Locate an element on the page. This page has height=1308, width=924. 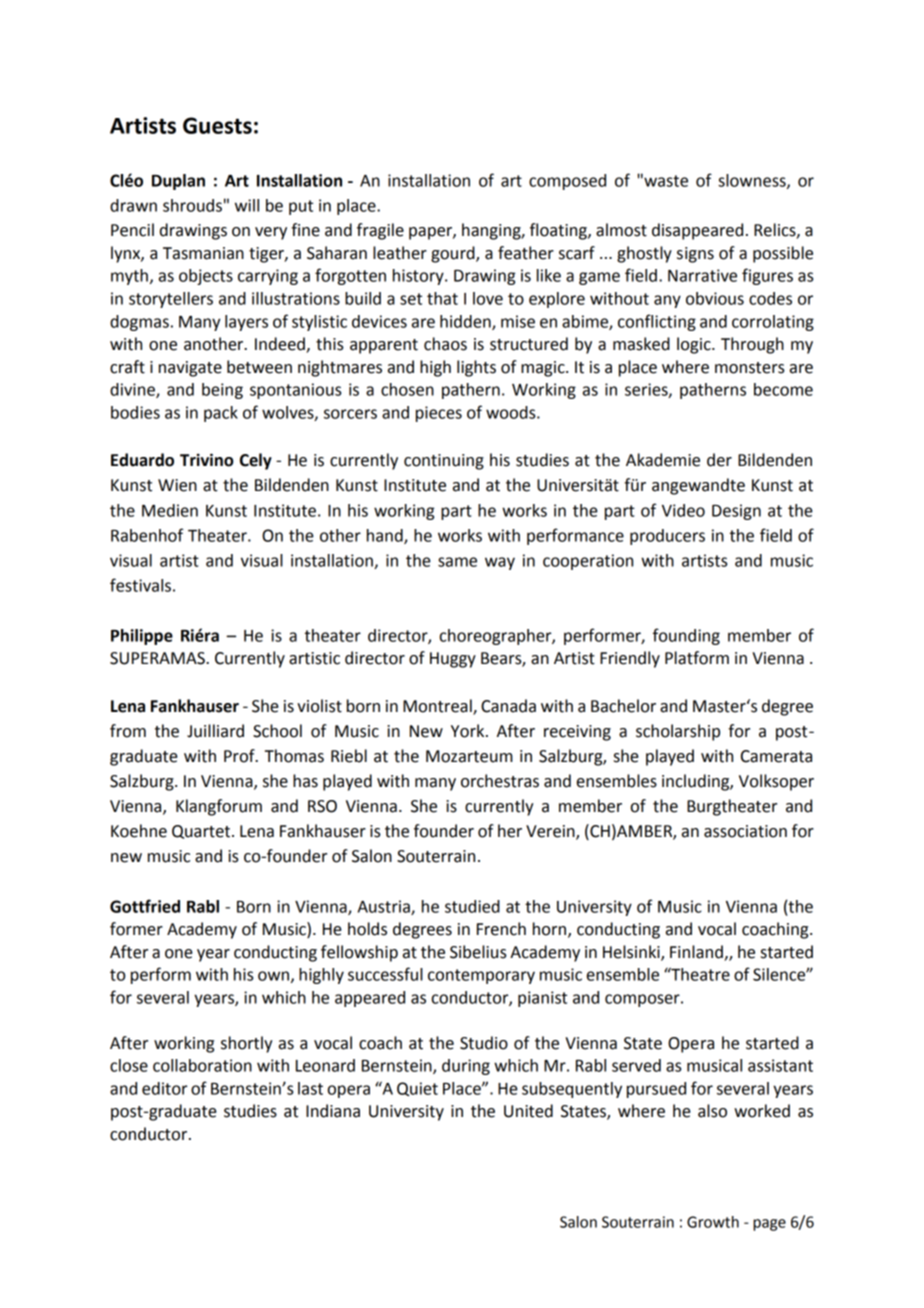
Gottfried is located at coordinates (145, 906).
